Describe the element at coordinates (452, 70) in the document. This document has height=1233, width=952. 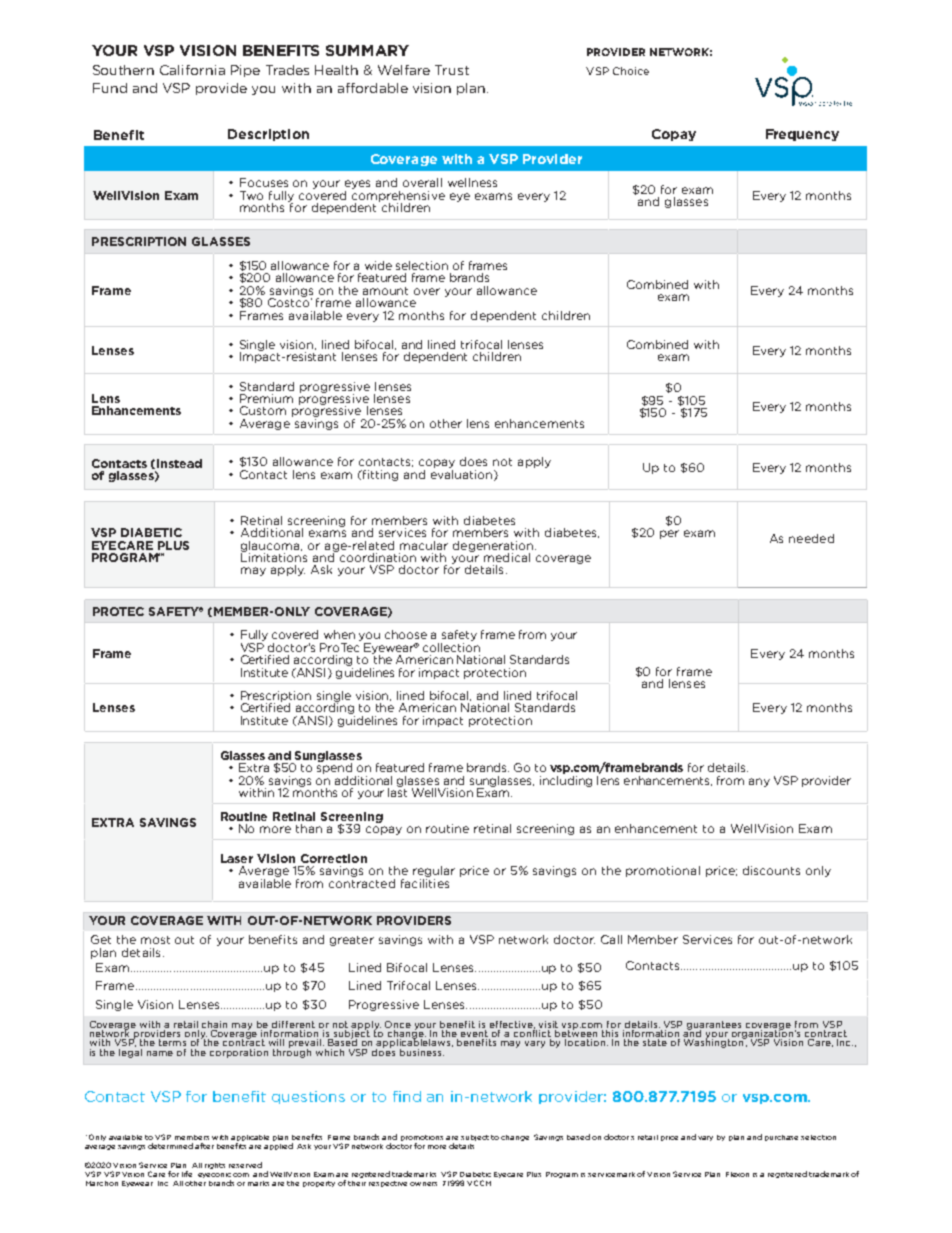
I see `Trust` at that location.
